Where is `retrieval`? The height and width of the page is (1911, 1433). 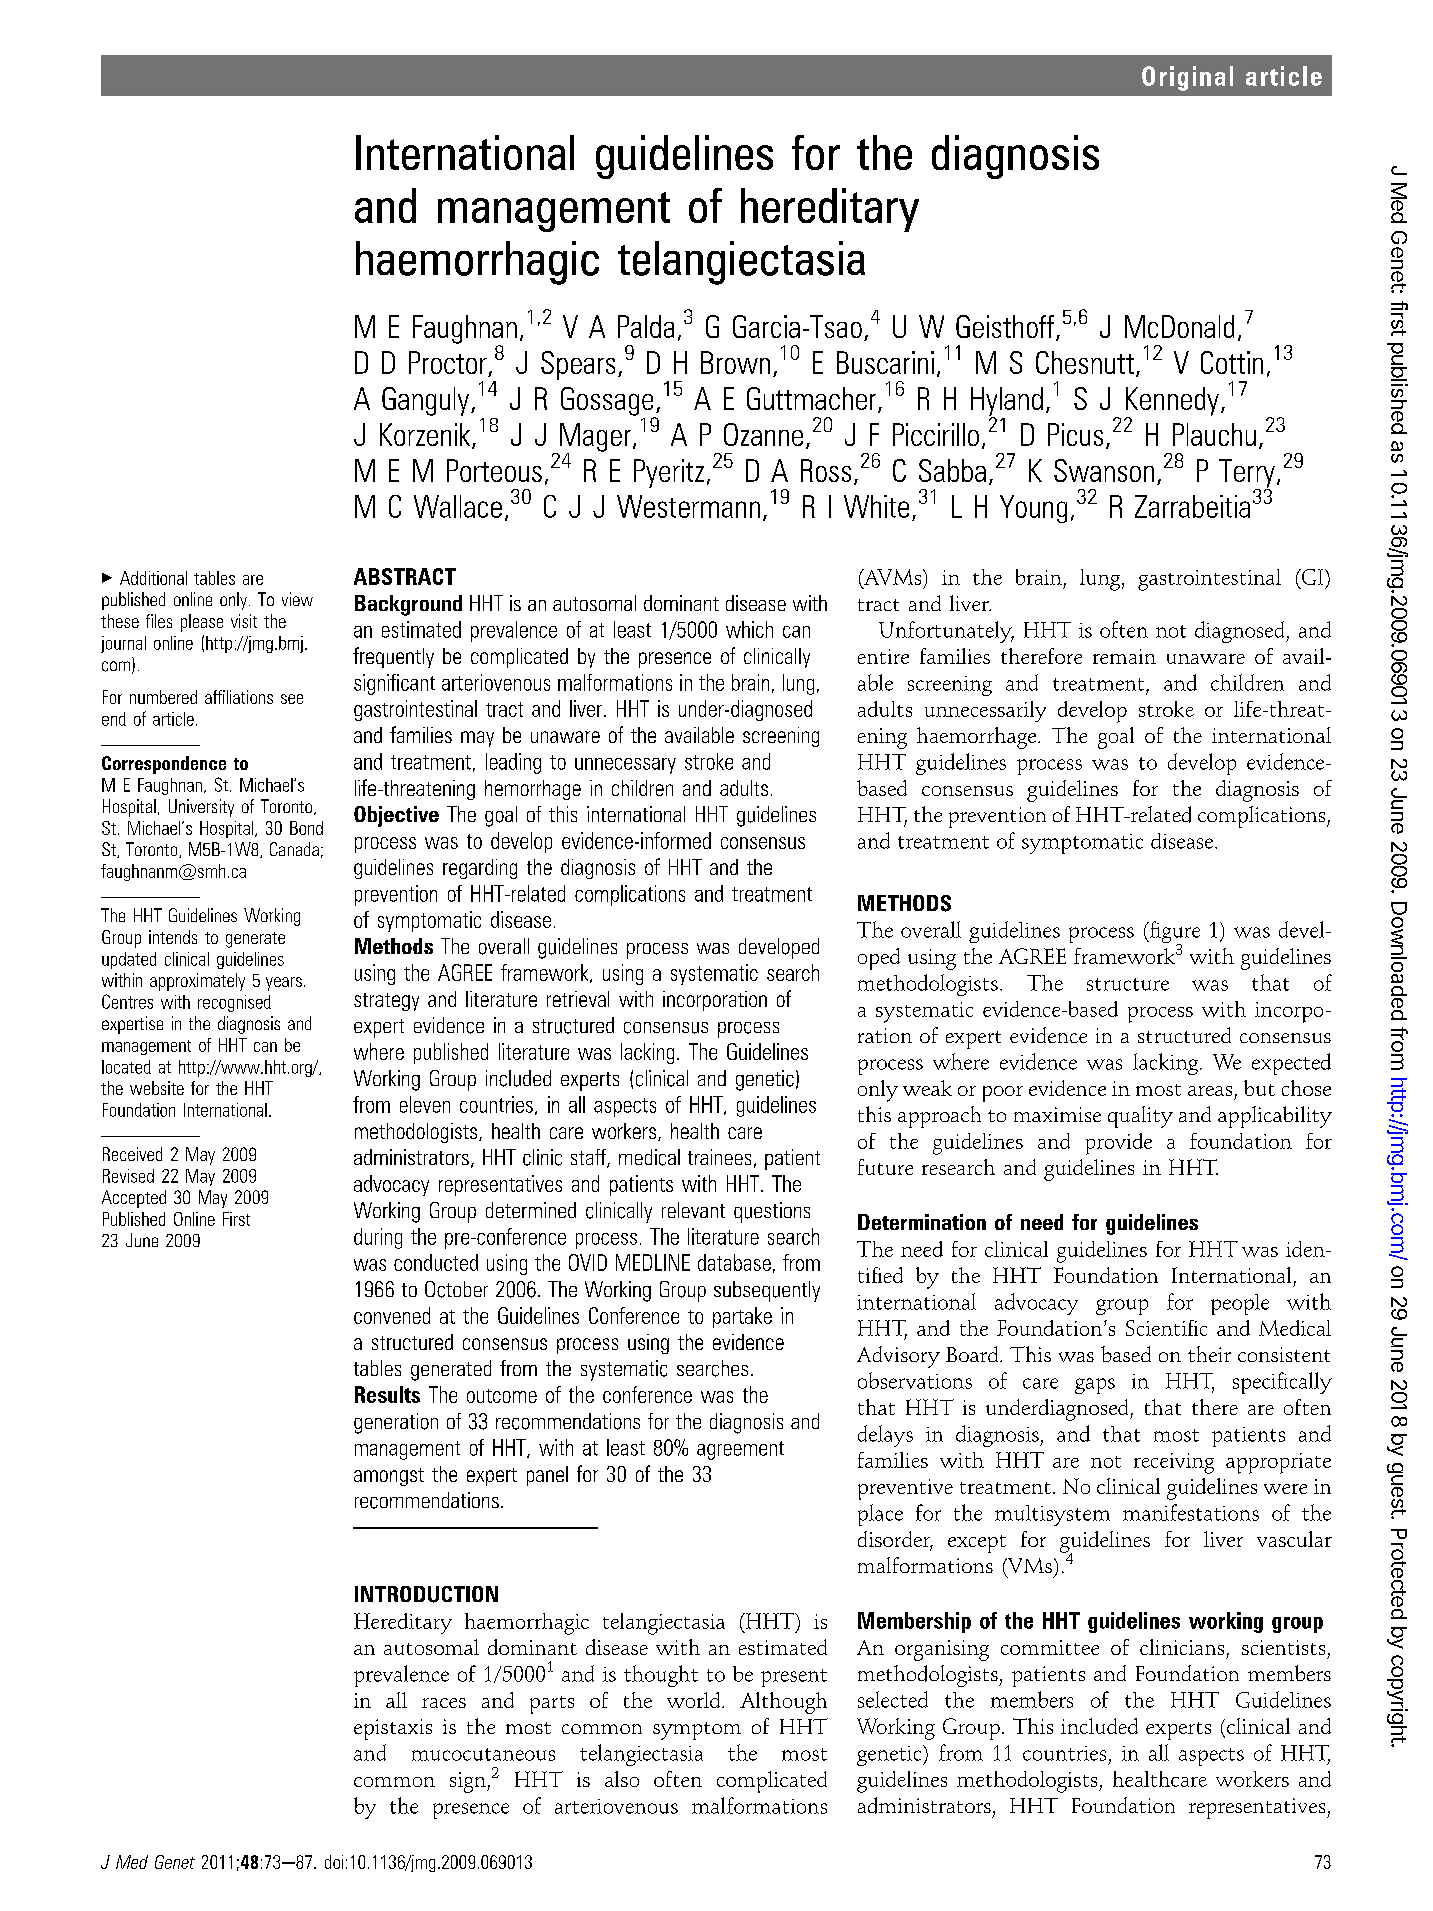
retrieval is located at coordinates (578, 999).
